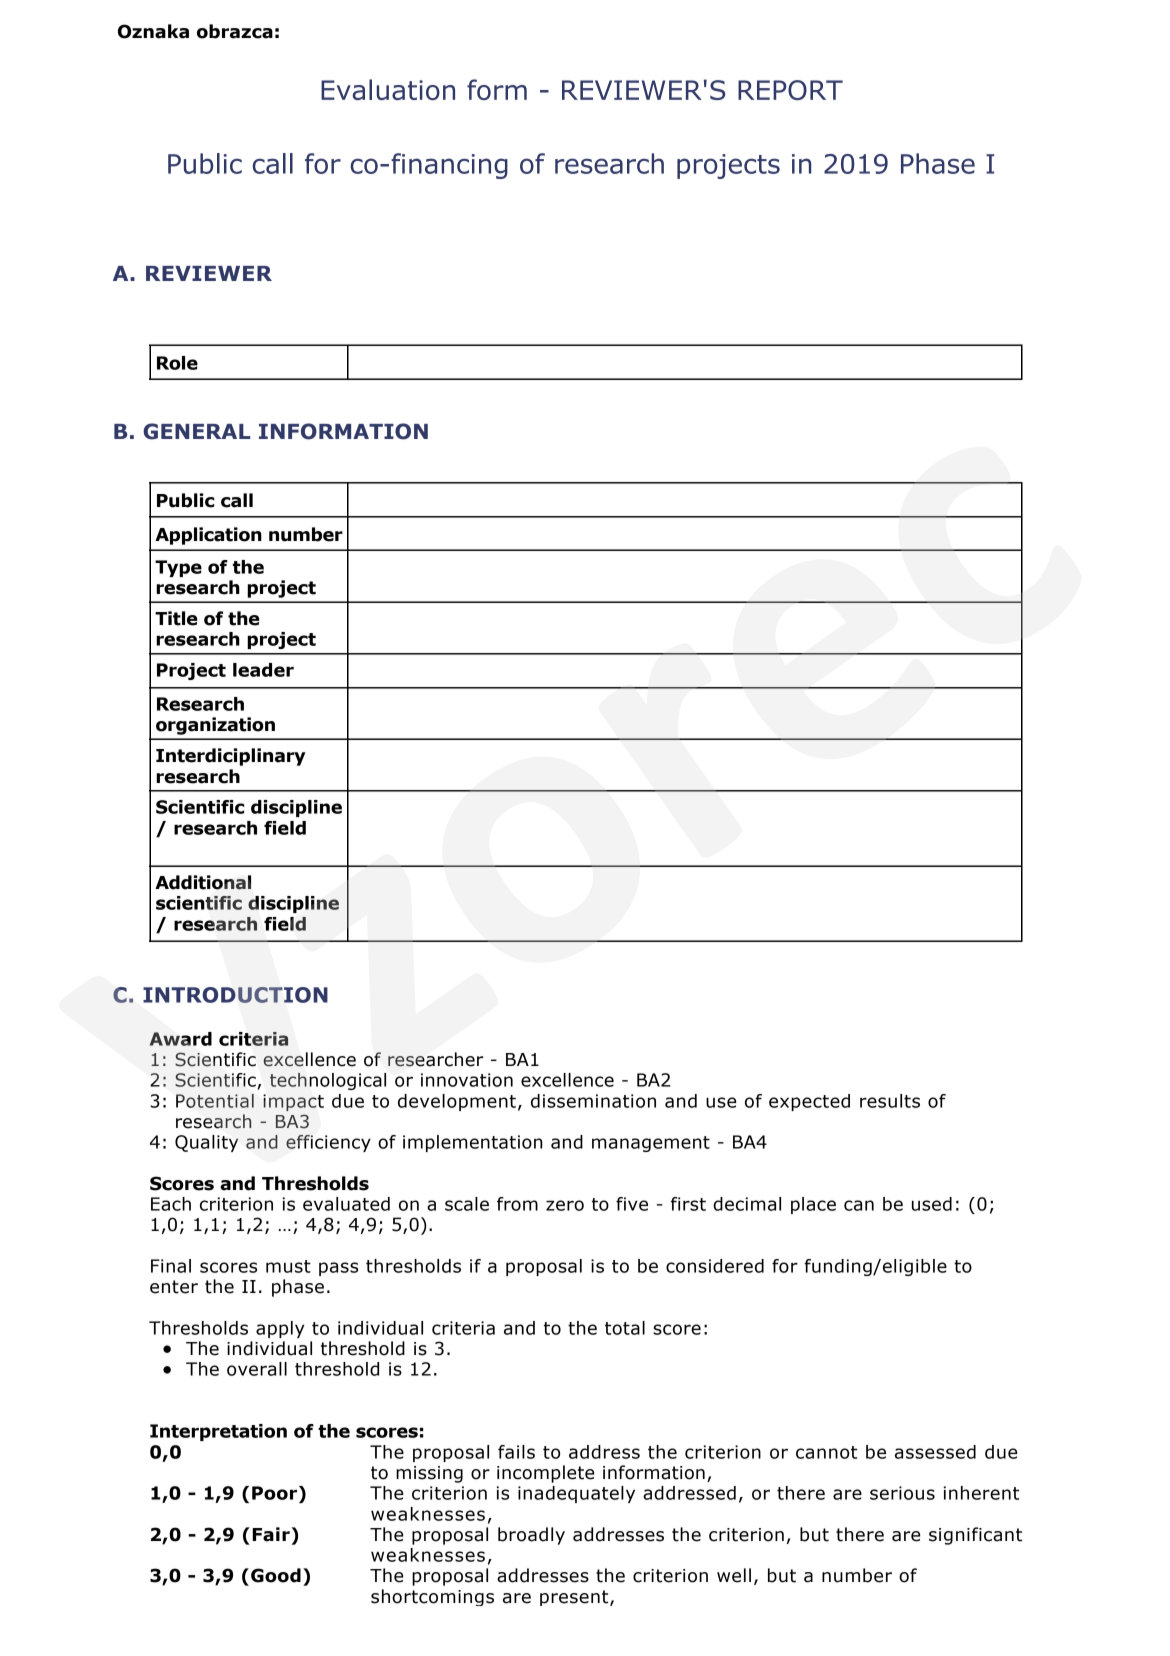  What do you see at coordinates (263, 670) in the screenshot?
I see `leader` at bounding box center [263, 670].
